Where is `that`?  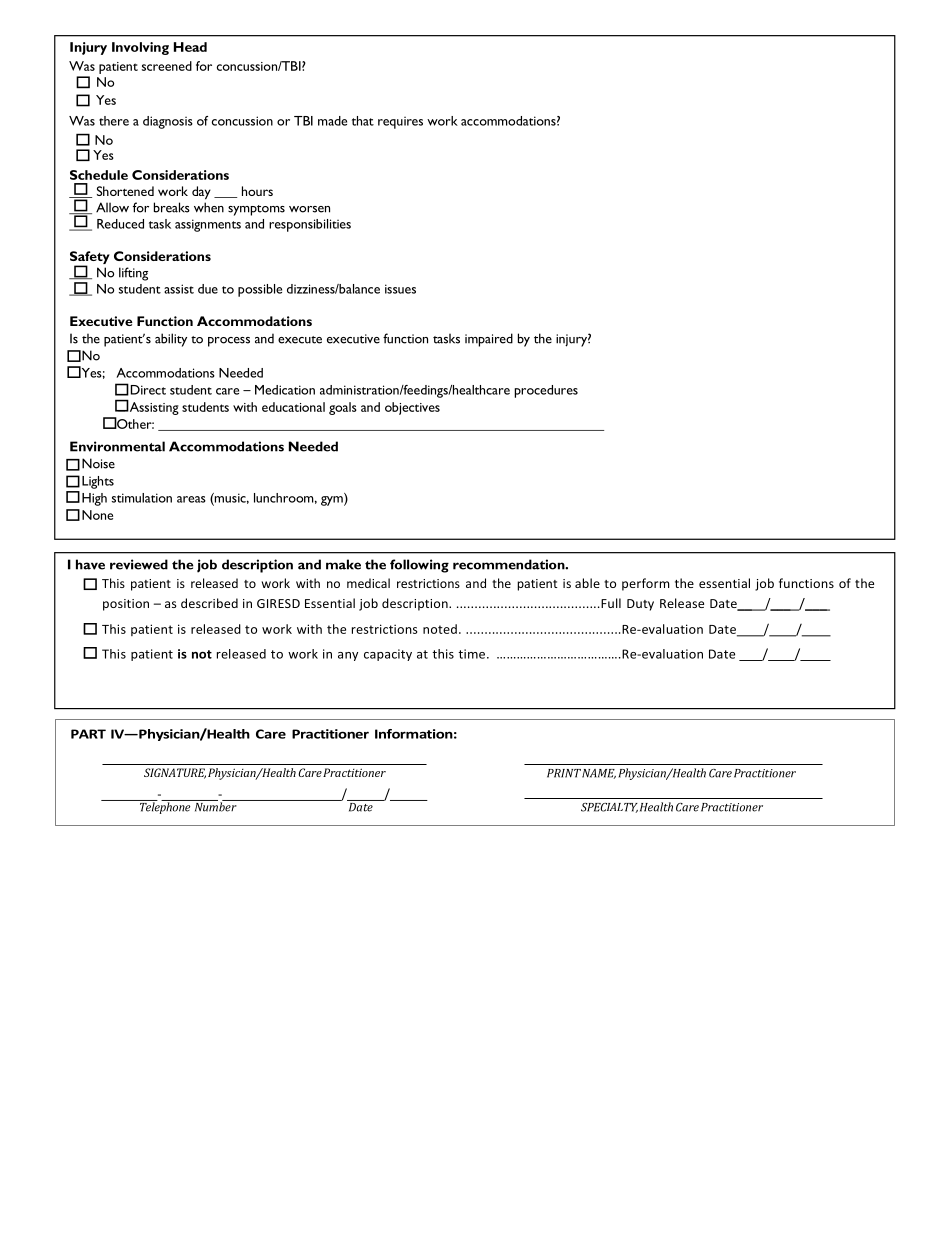 that is located at coordinates (363, 121).
